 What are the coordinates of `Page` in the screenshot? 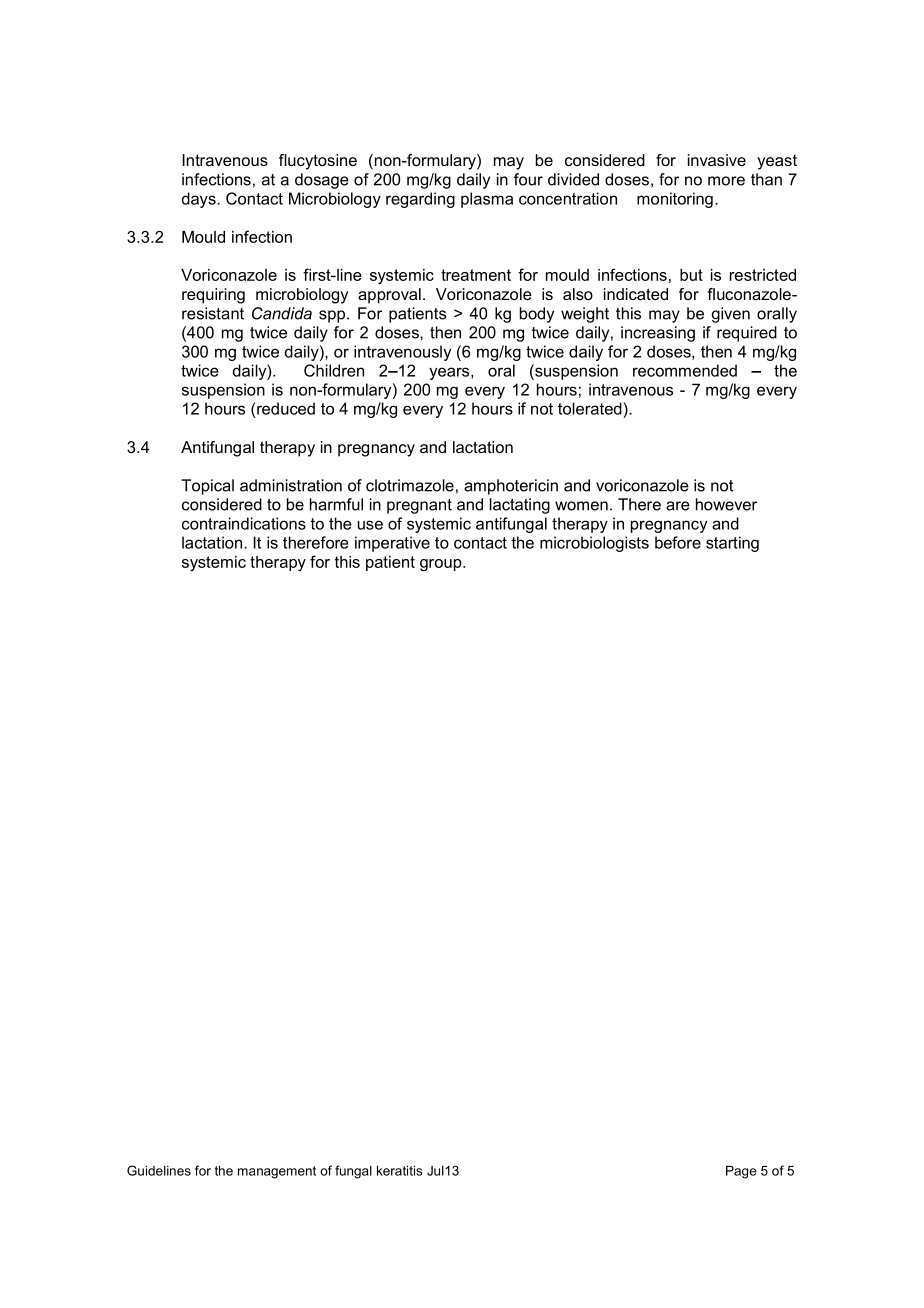 It's located at (741, 1172).
